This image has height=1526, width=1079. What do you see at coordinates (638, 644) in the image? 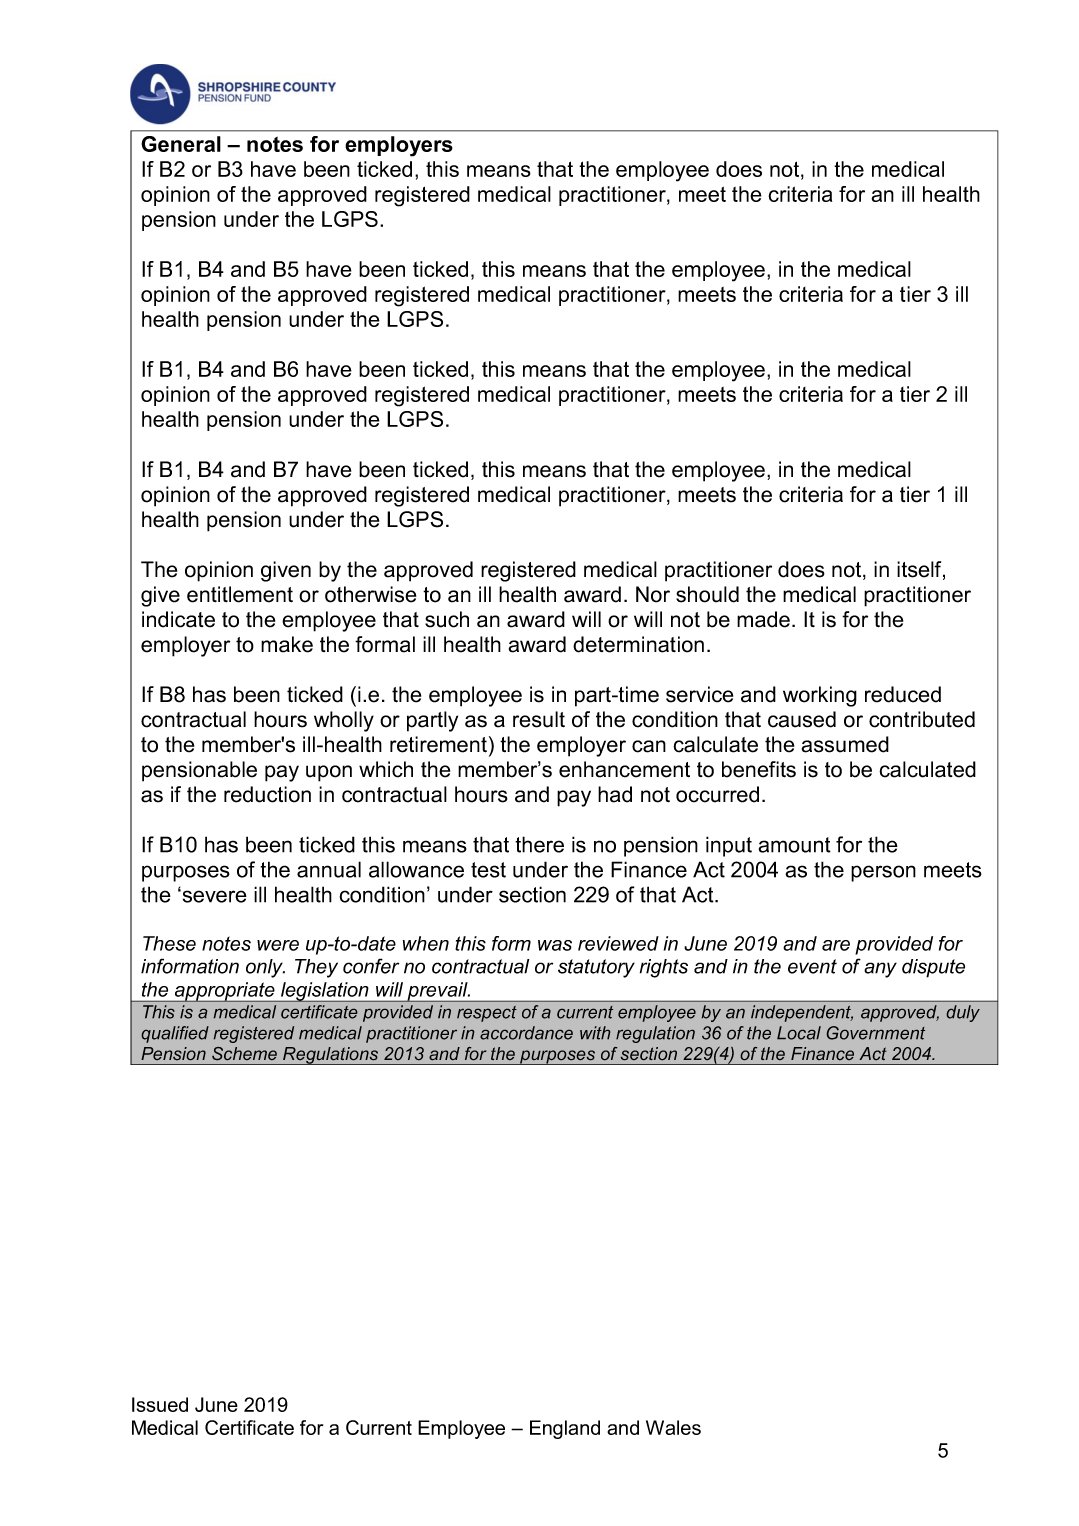
I see `determination` at bounding box center [638, 644].
